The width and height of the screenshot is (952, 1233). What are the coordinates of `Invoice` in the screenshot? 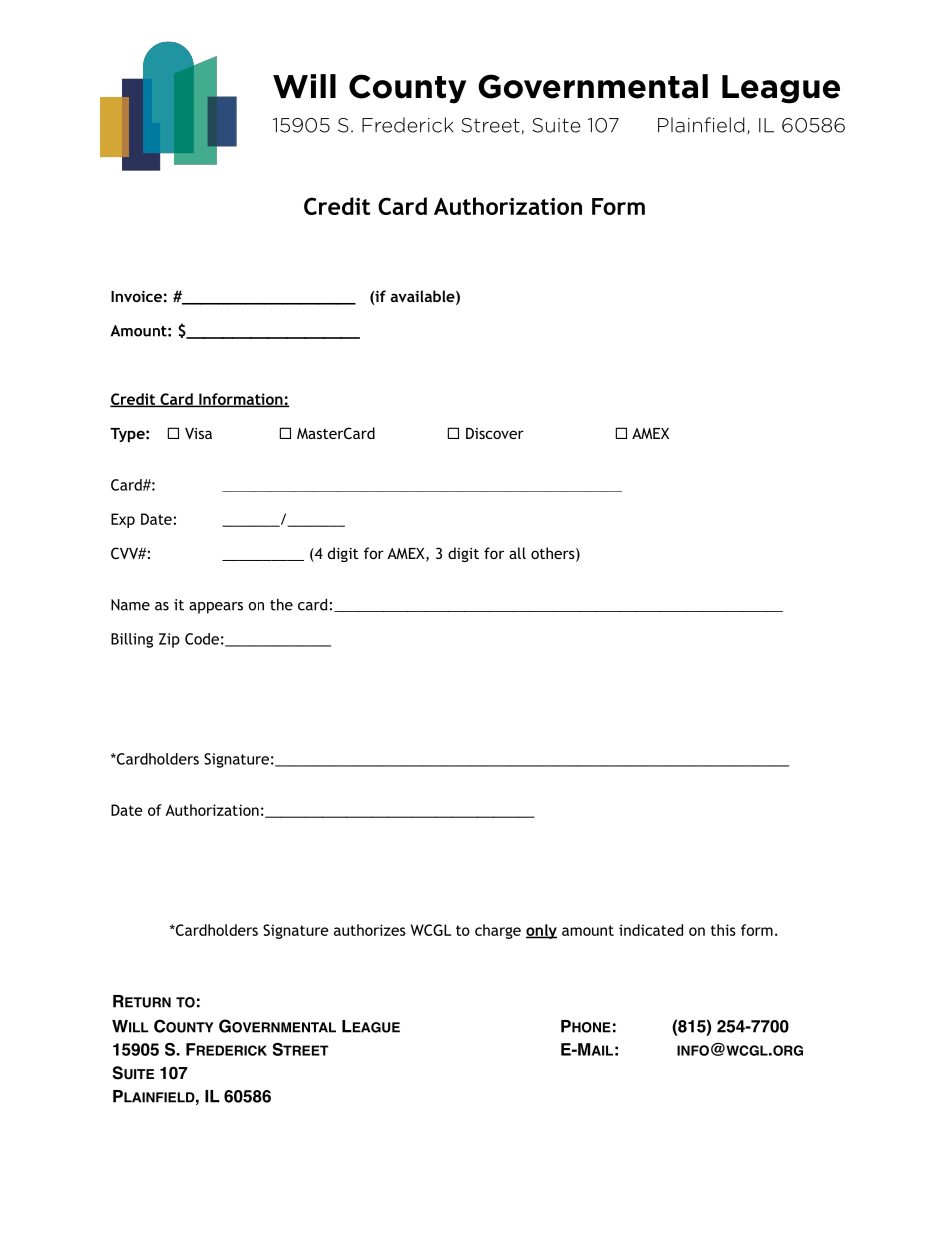 It's located at (136, 296).
